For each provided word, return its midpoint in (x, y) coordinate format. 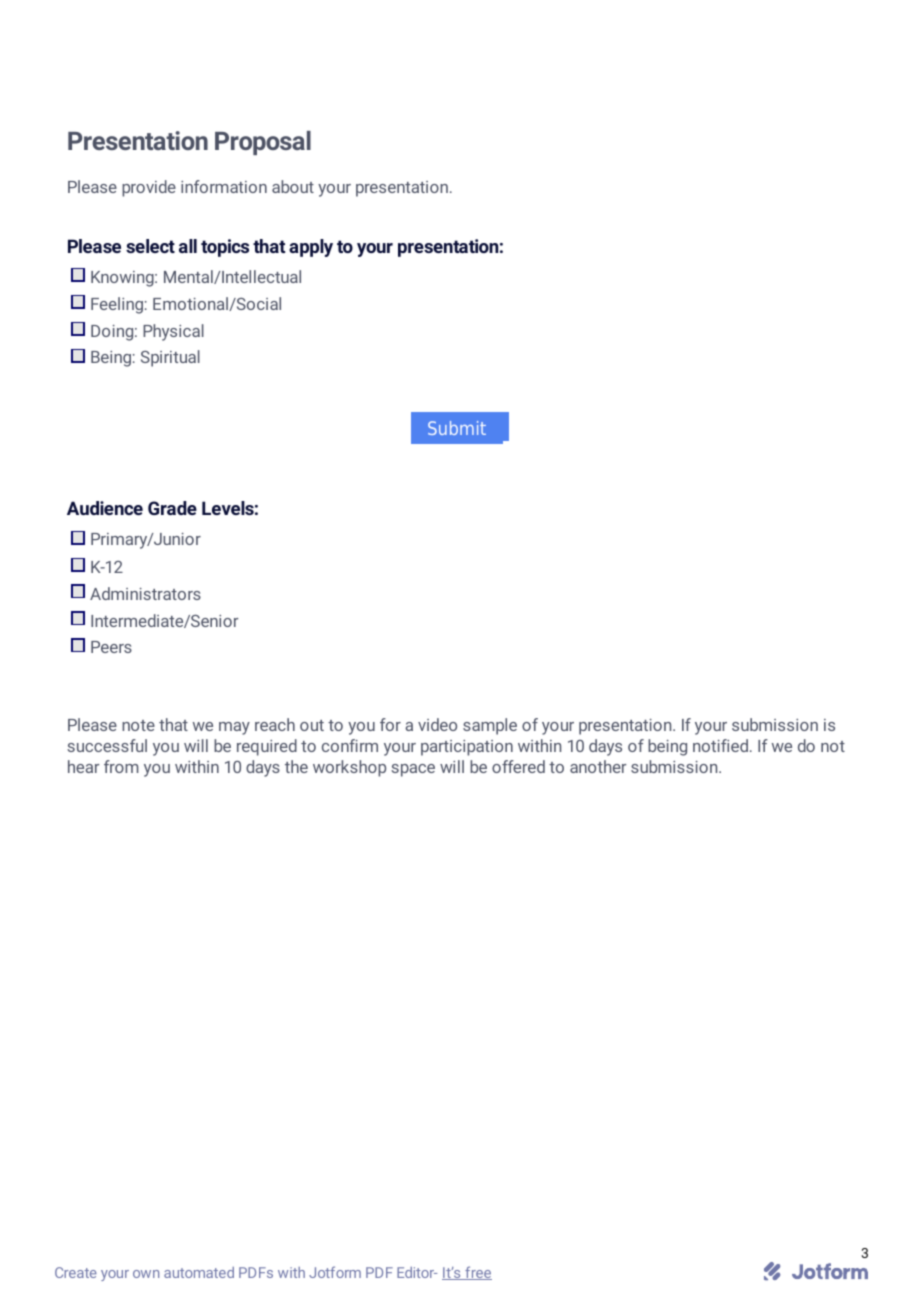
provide (149, 188)
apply (311, 248)
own (146, 1274)
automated (199, 1272)
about (293, 186)
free (477, 1273)
